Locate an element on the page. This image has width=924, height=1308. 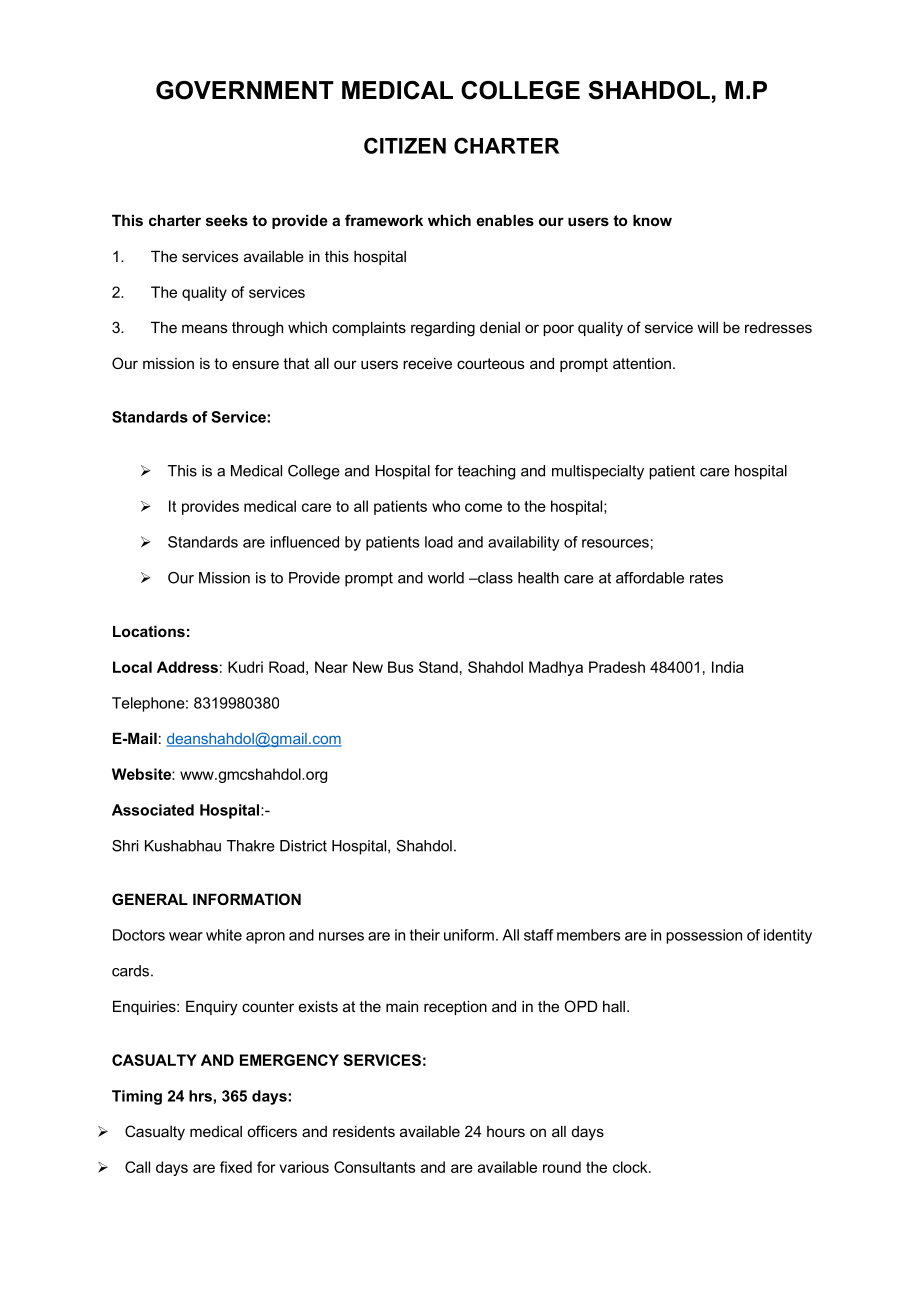
CITIZEN is located at coordinates (405, 145).
